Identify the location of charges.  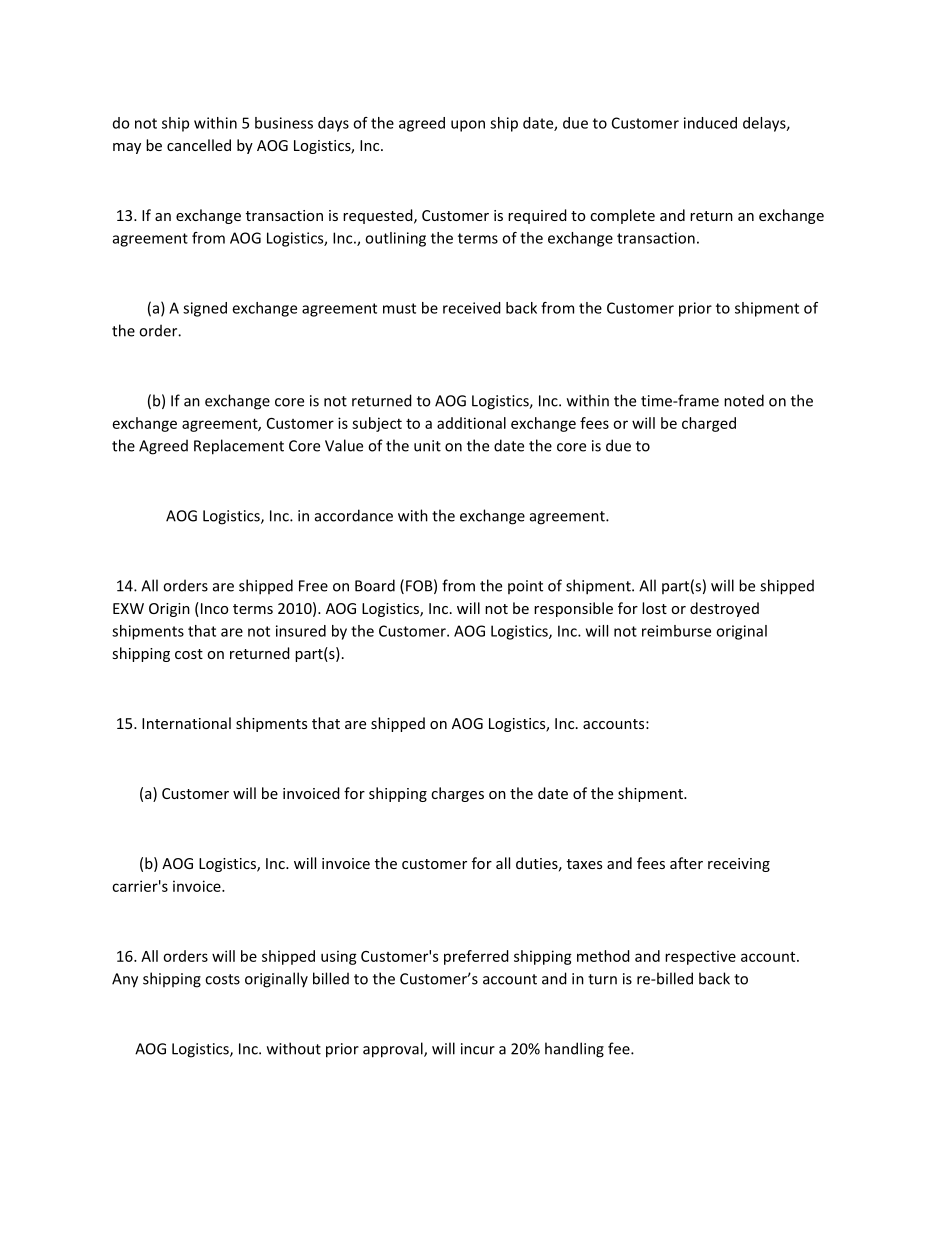
(457, 794).
